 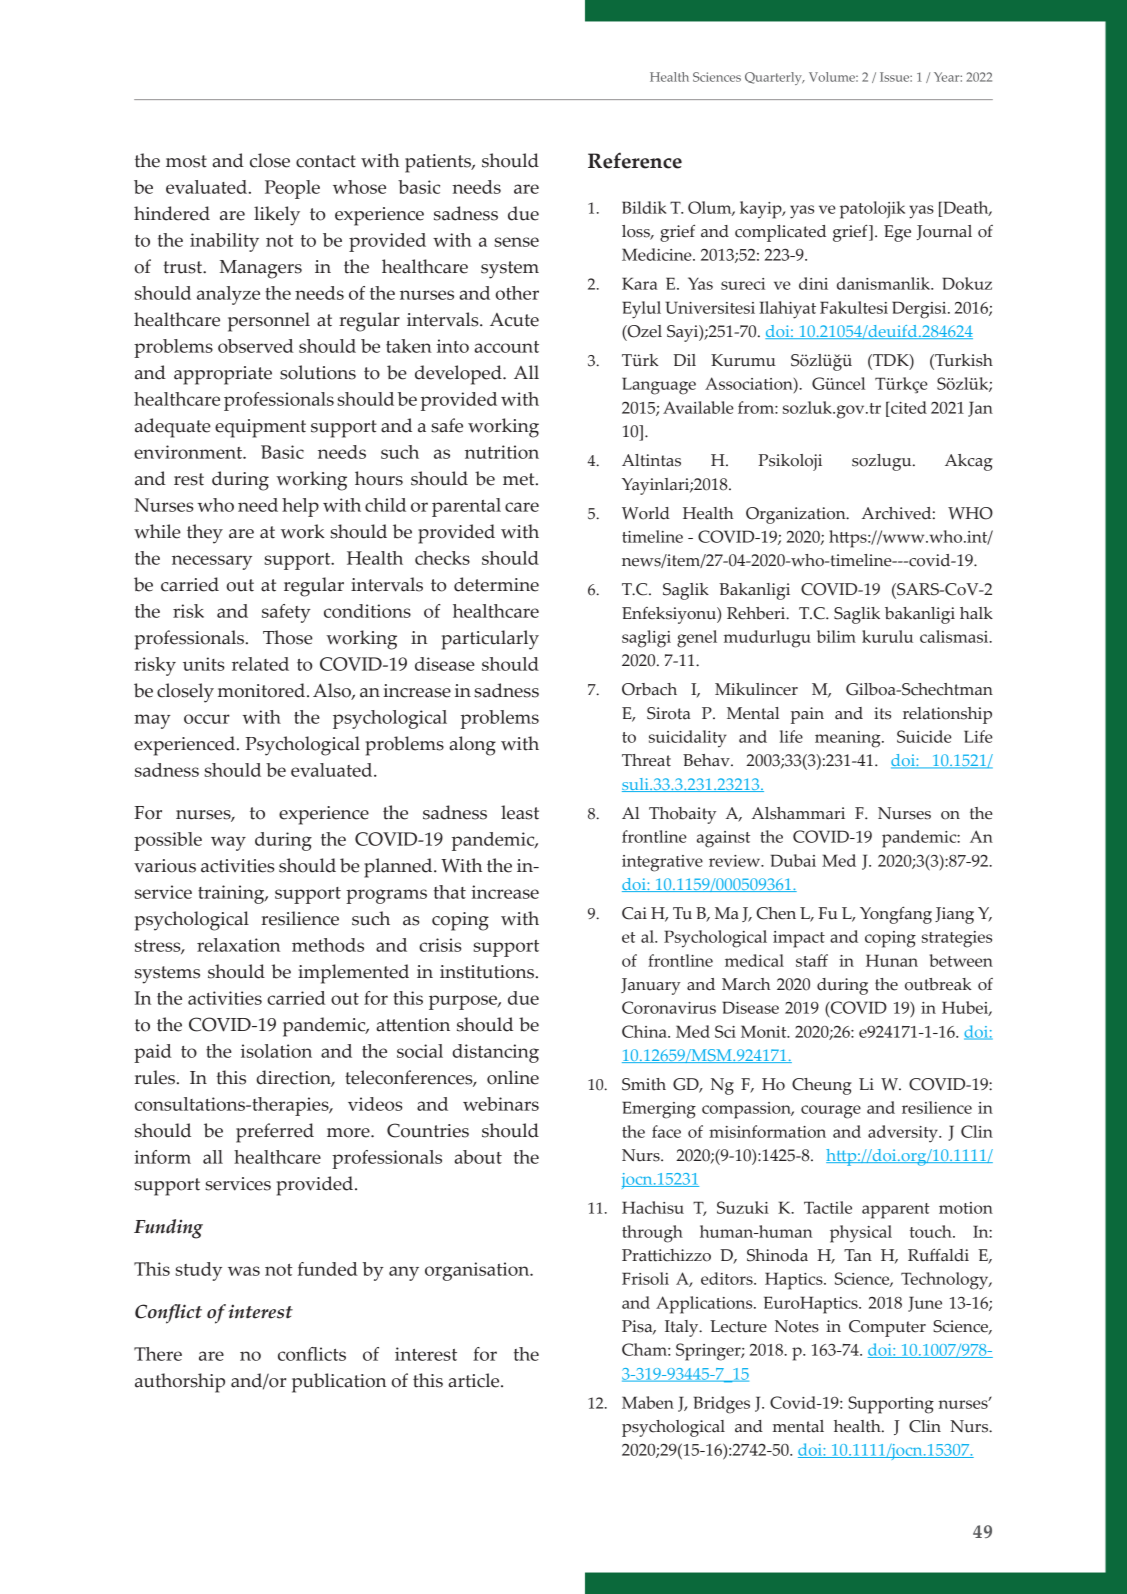 I want to click on Quarterly, so click(x=774, y=78).
